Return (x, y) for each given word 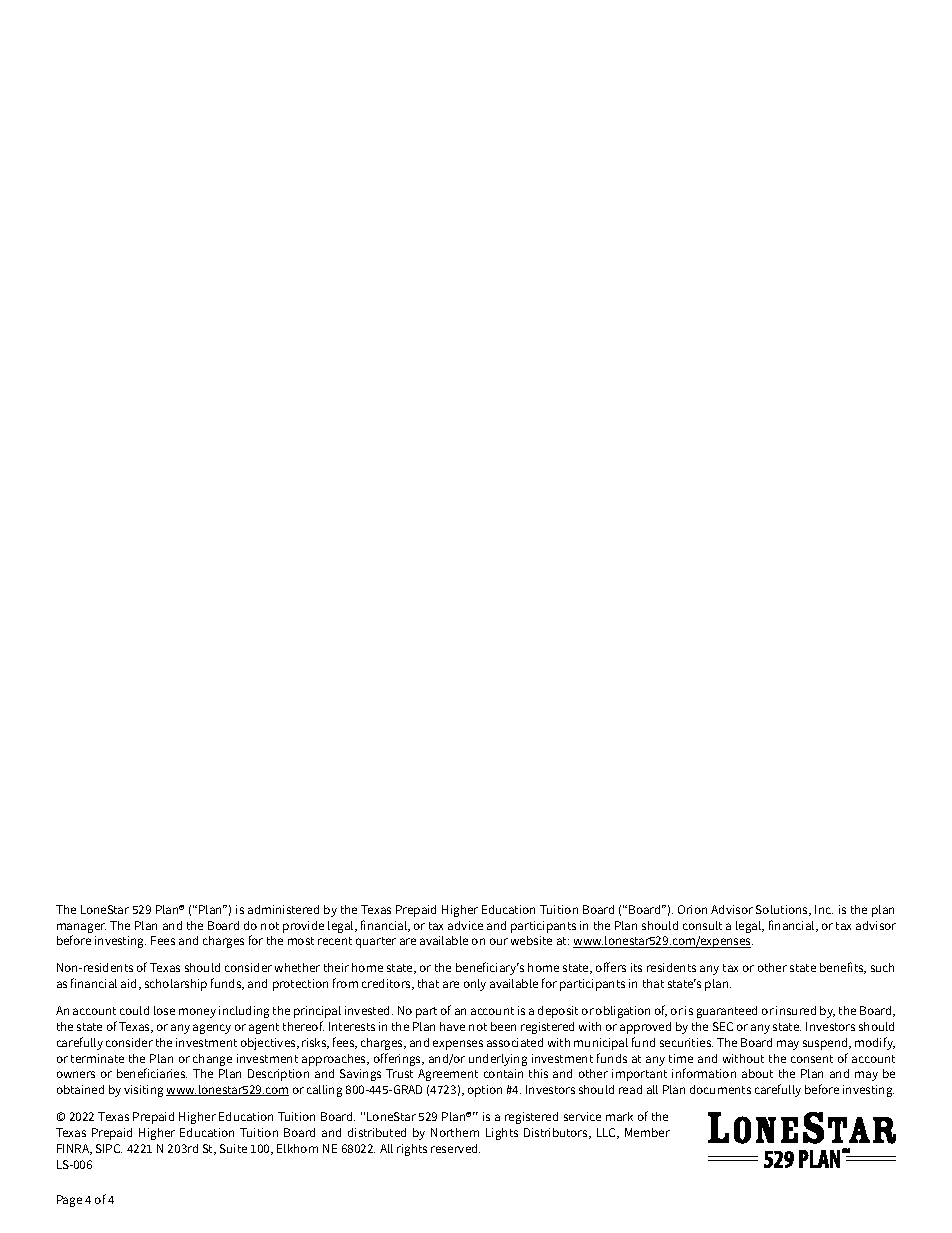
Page (69, 1201)
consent (812, 1059)
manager (81, 928)
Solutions (783, 910)
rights (412, 1150)
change (212, 1060)
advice (465, 925)
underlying (498, 1060)
